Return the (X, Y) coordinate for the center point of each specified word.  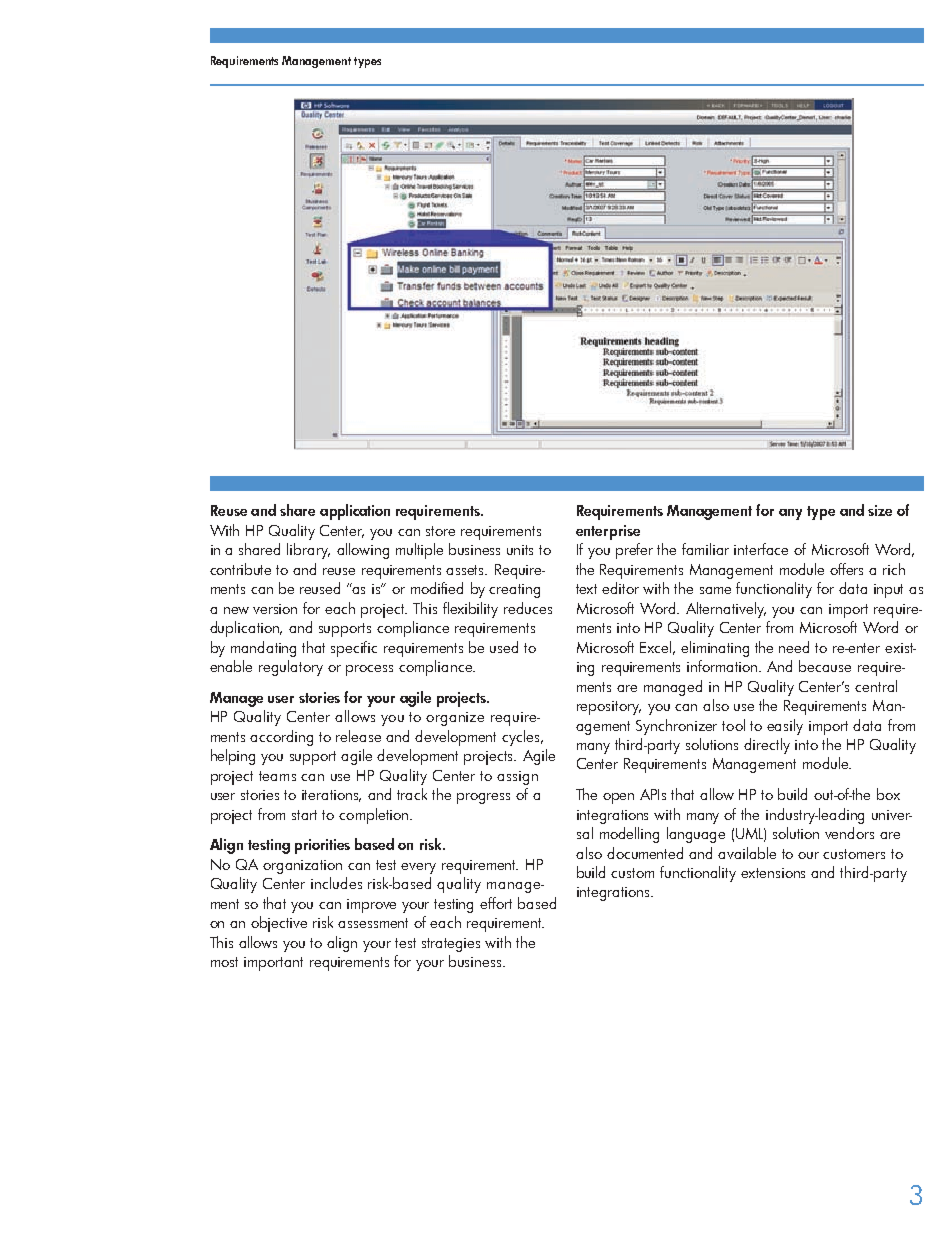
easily (785, 727)
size (880, 510)
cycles (522, 738)
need (794, 647)
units (520, 550)
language (696, 835)
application (355, 512)
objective (279, 924)
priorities (322, 846)
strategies (451, 945)
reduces (528, 608)
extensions (773, 873)
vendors (849, 833)
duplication (246, 629)
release (358, 736)
